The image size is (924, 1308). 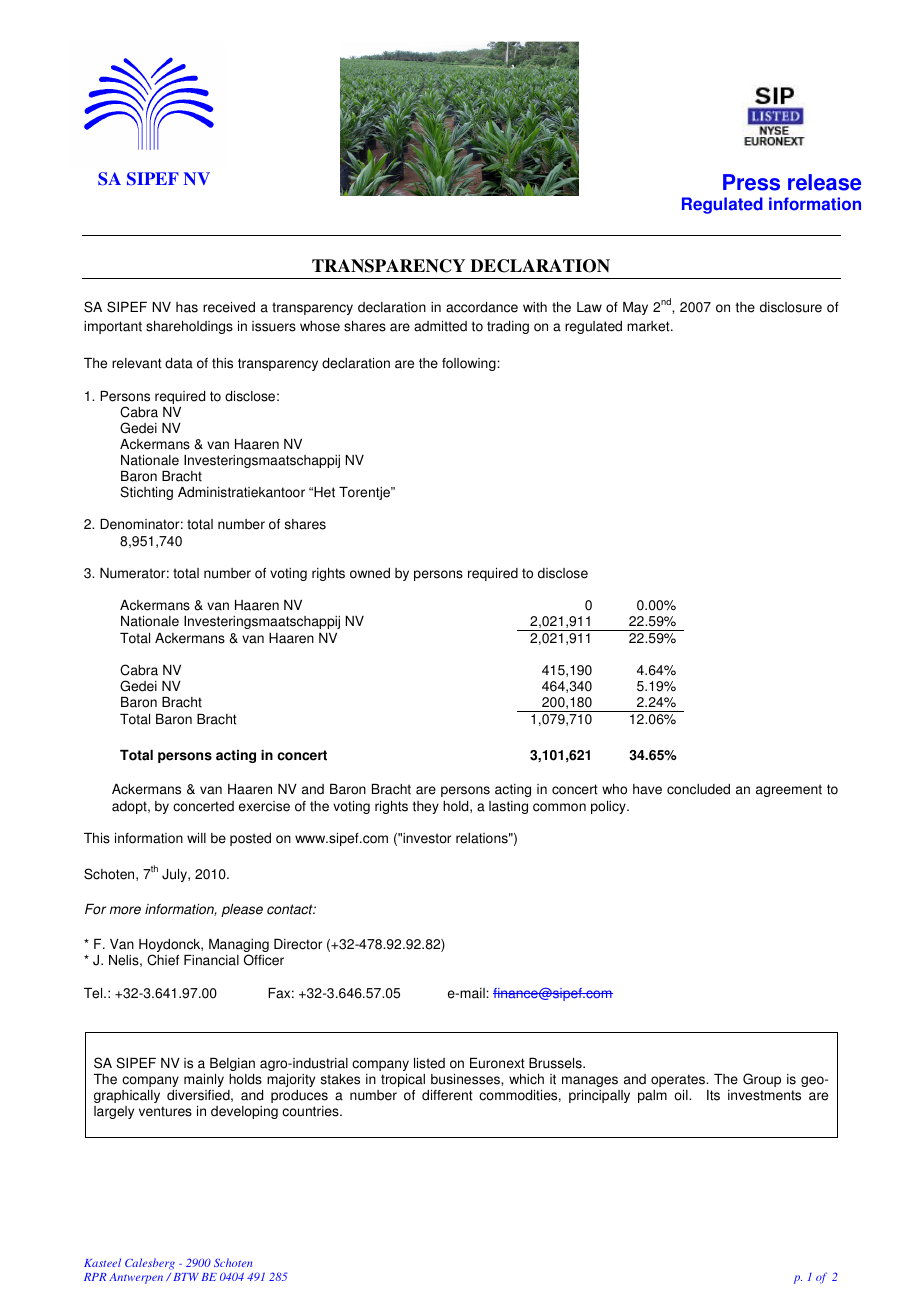 What do you see at coordinates (751, 182) in the image?
I see `Press` at bounding box center [751, 182].
